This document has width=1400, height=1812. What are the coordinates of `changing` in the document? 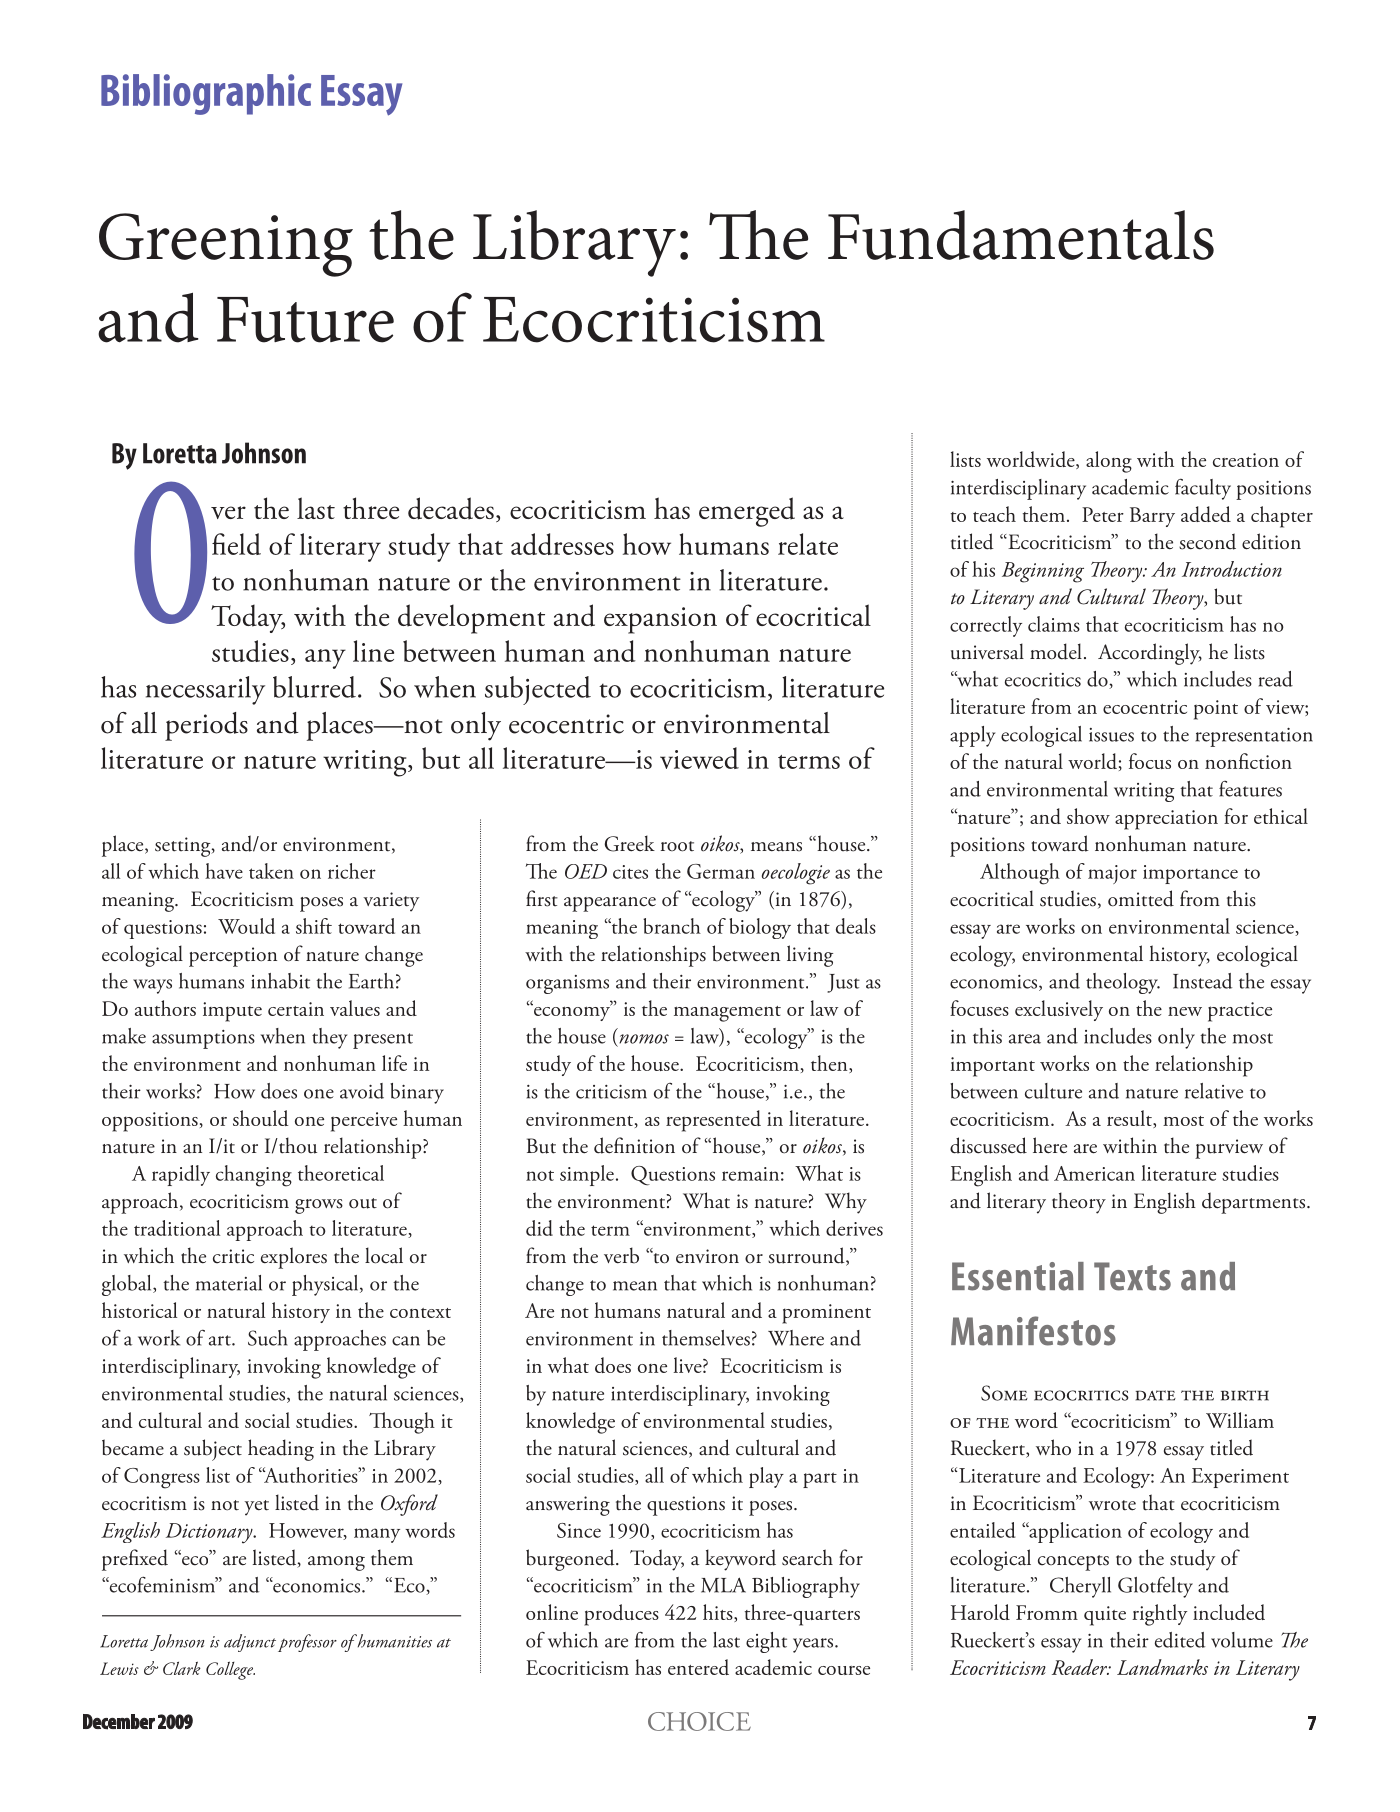 It's located at (254, 1176).
